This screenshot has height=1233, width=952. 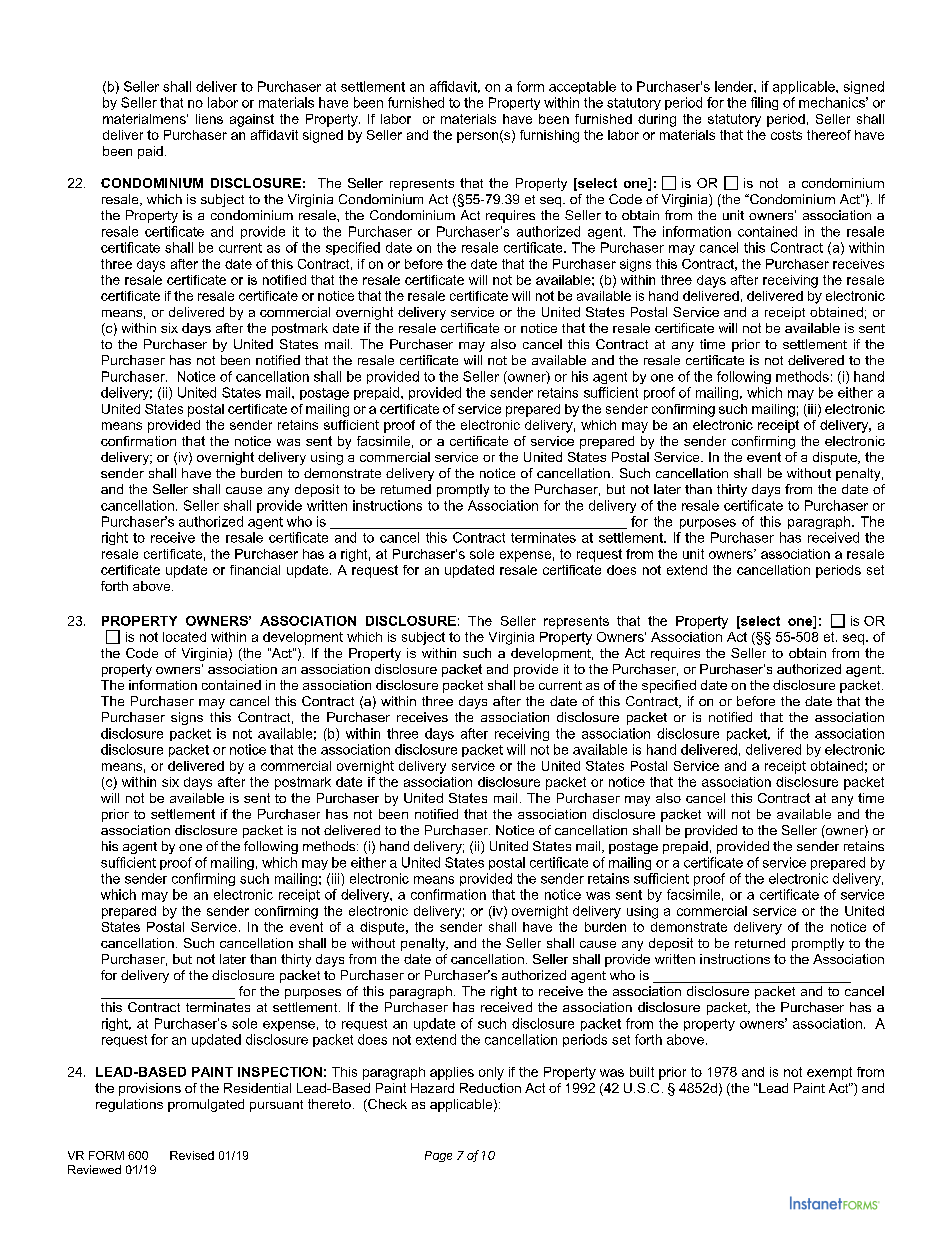 What do you see at coordinates (184, 637) in the screenshot?
I see `located` at bounding box center [184, 637].
